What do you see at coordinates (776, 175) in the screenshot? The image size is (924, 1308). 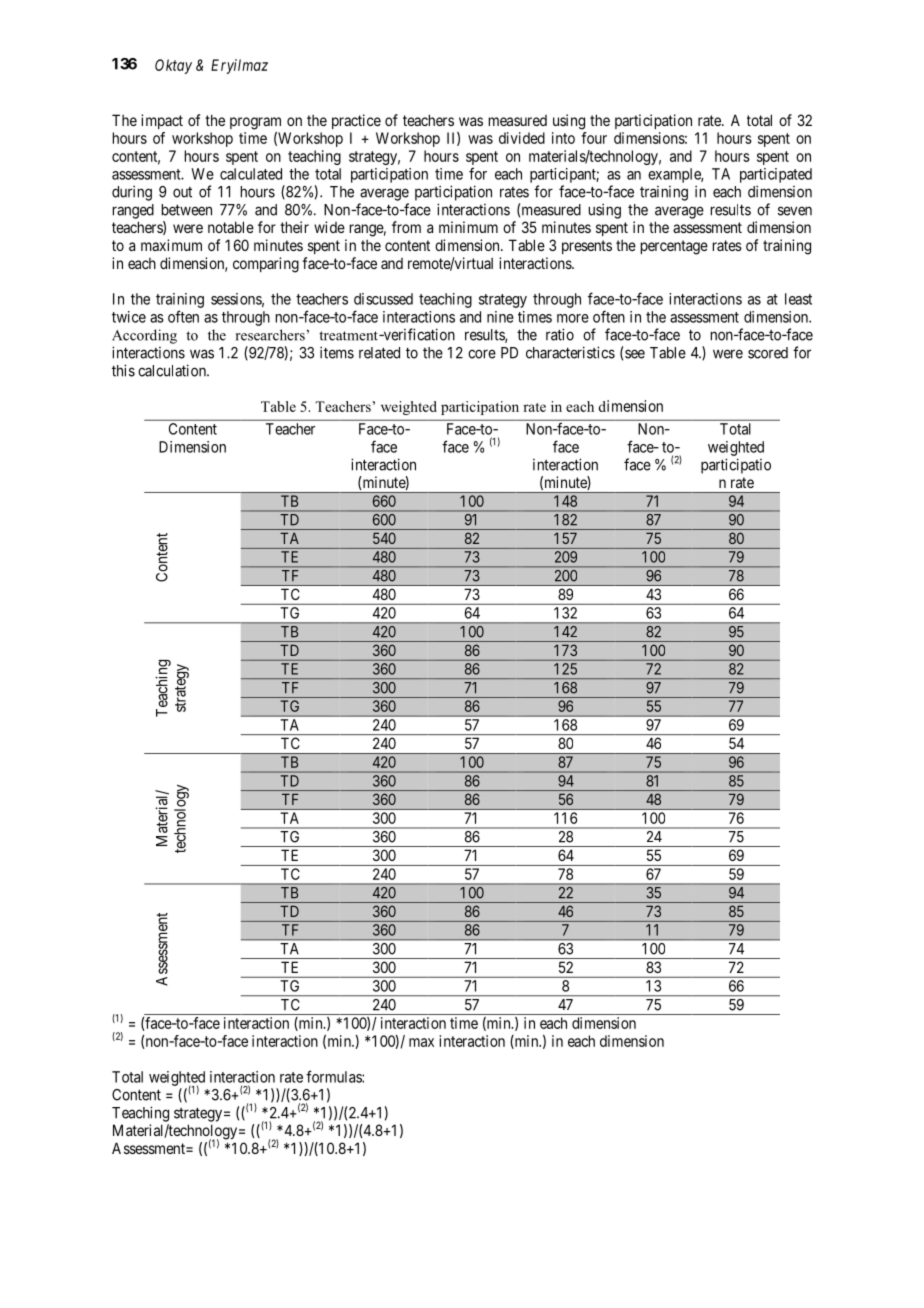 I see `participated` at bounding box center [776, 175].
